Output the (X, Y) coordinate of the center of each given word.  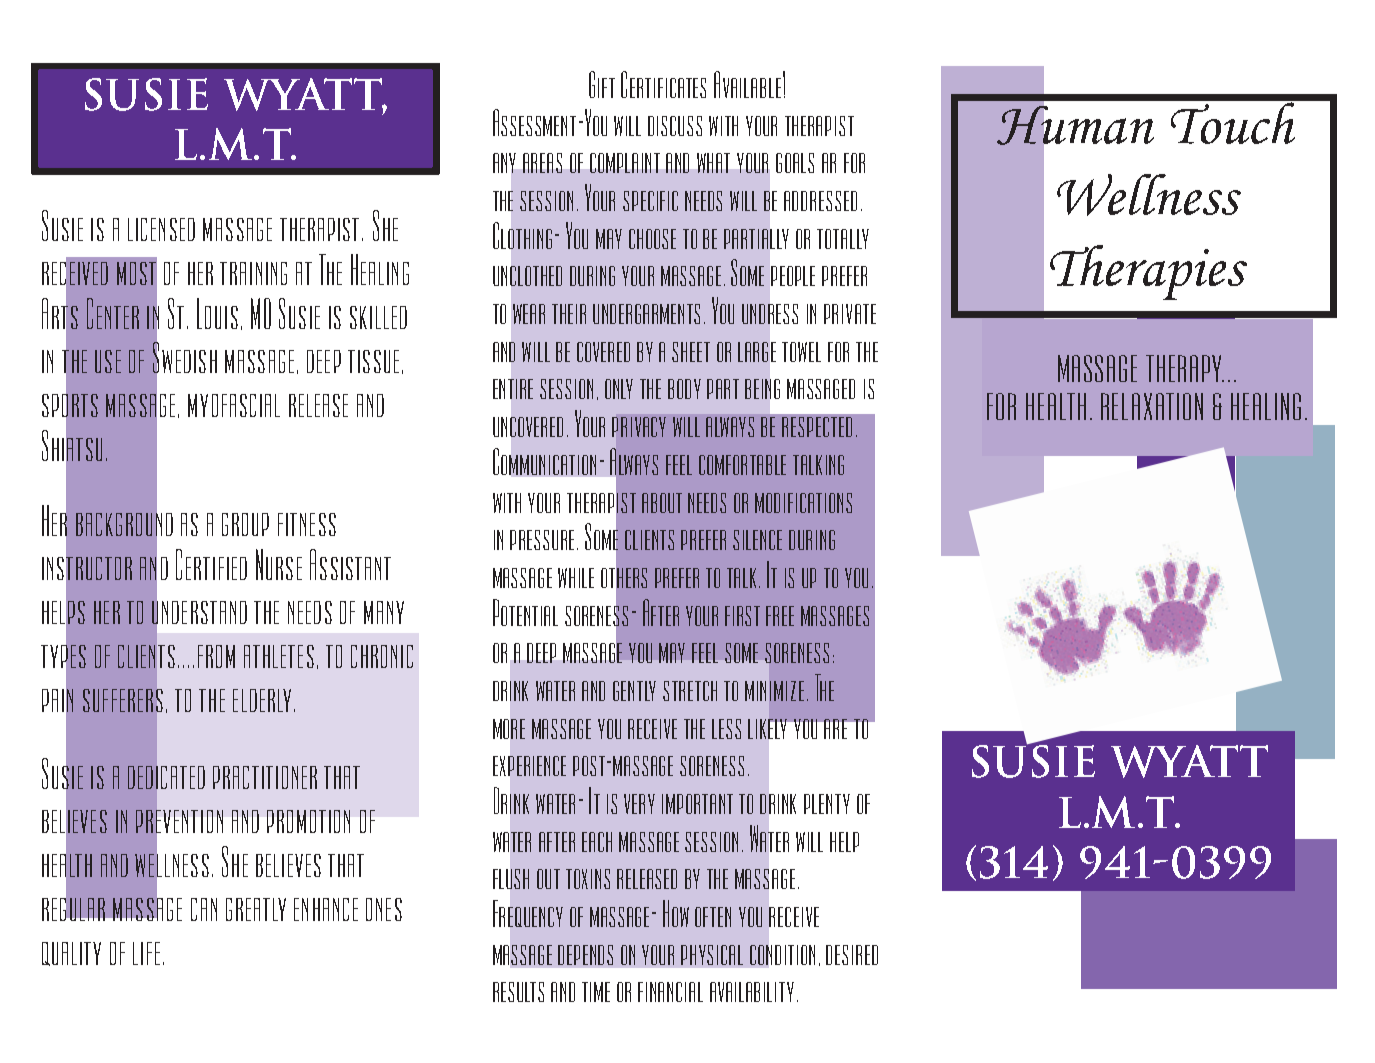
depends (585, 955)
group (245, 524)
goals (795, 163)
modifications (803, 503)
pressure (544, 540)
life (146, 953)
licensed (161, 229)
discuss (675, 126)
